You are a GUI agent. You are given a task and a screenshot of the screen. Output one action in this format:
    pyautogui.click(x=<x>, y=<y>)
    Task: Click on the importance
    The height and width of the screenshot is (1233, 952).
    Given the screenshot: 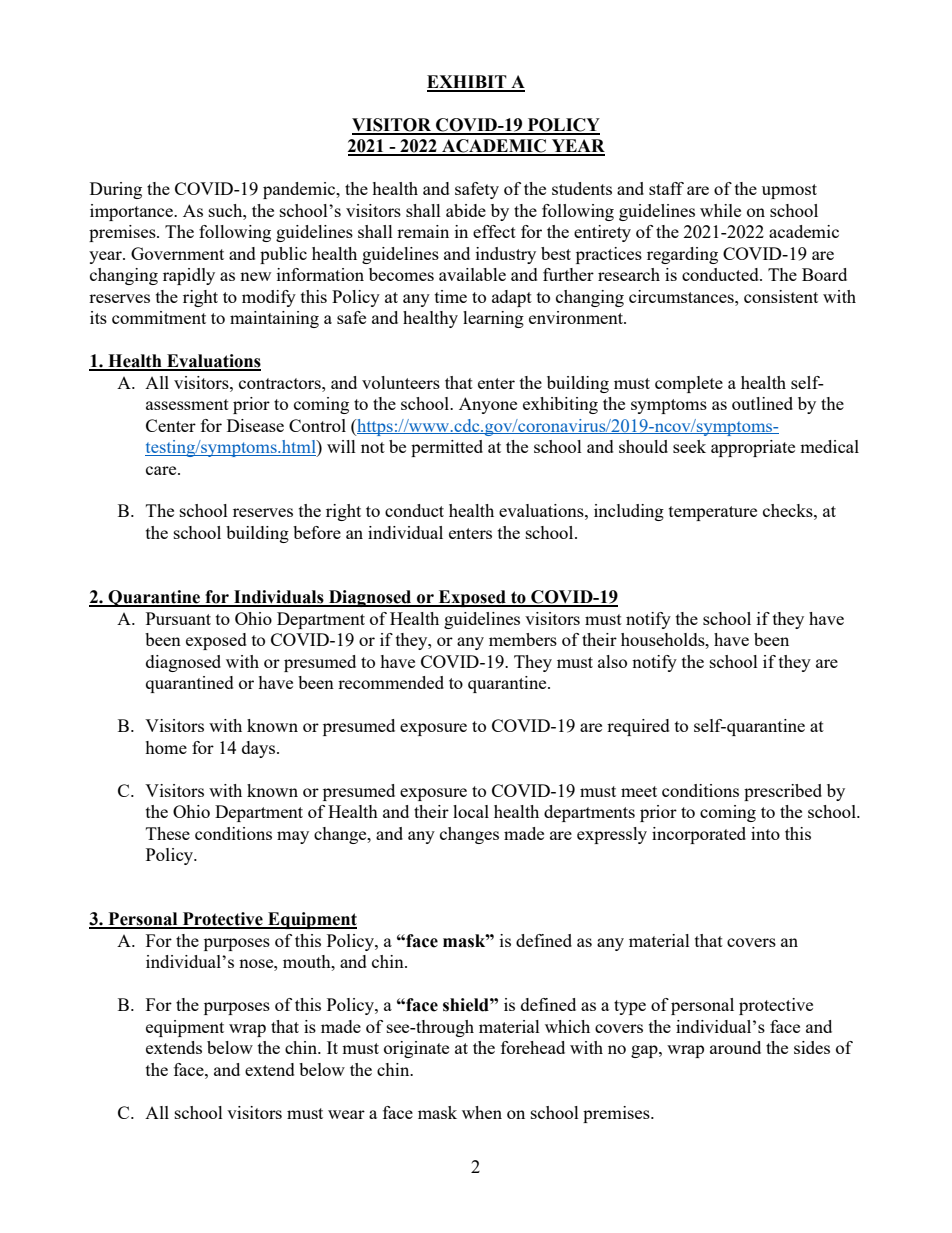 What is the action you would take?
    pyautogui.click(x=133, y=212)
